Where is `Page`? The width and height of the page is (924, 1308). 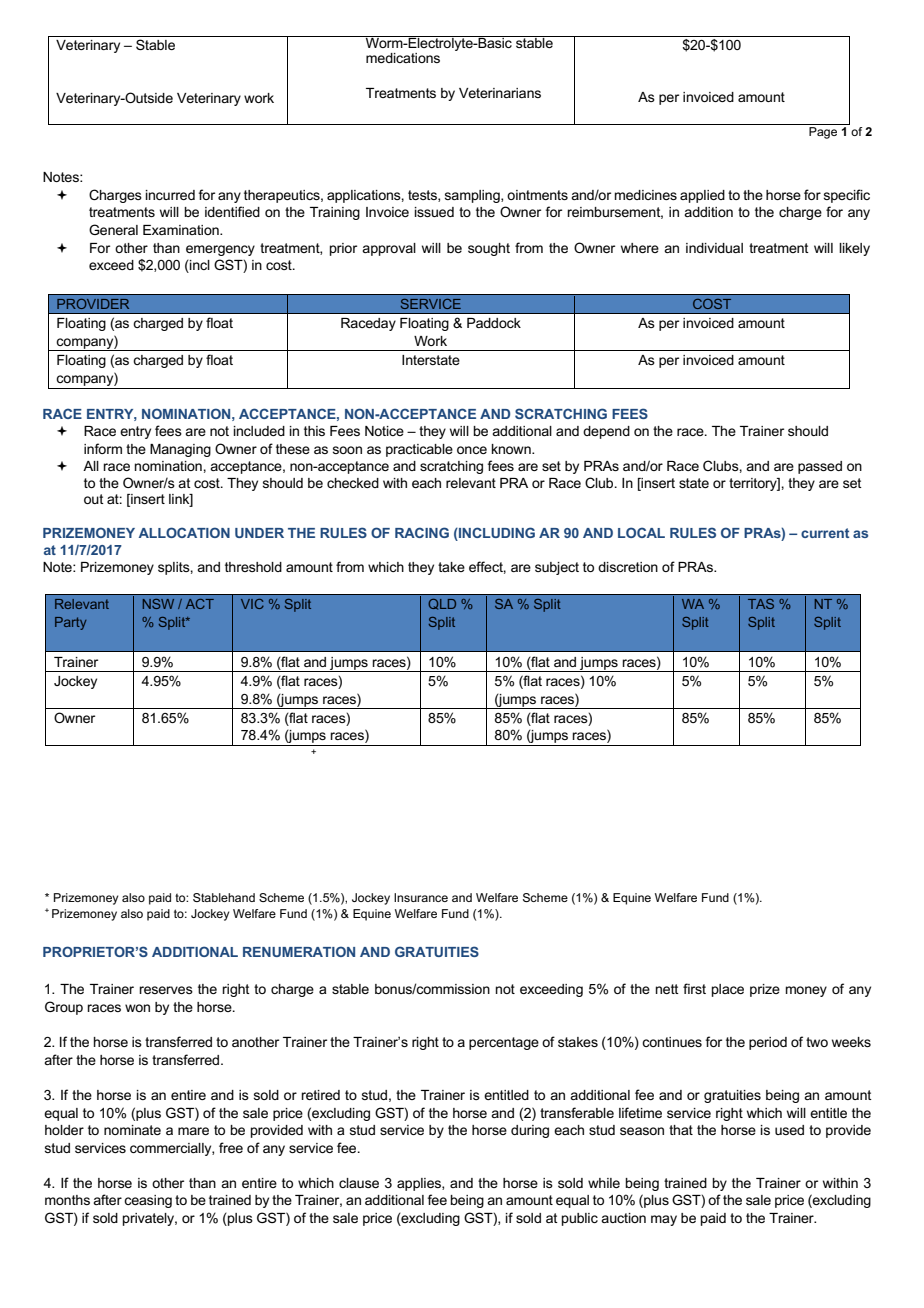
Page is located at coordinates (823, 133).
